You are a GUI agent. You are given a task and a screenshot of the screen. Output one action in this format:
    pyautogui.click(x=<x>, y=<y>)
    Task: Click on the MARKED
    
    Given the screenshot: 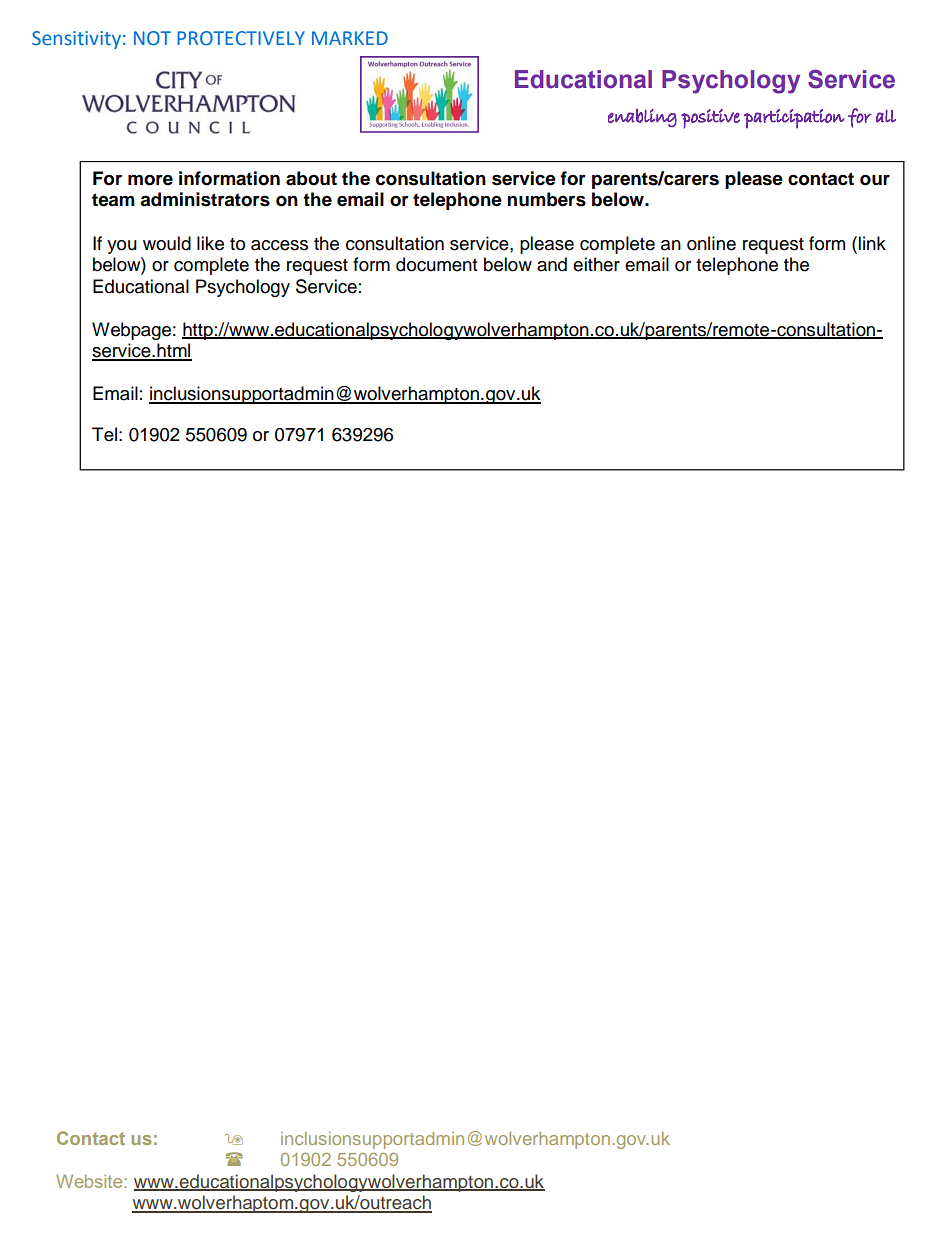 What is the action you would take?
    pyautogui.click(x=350, y=38)
